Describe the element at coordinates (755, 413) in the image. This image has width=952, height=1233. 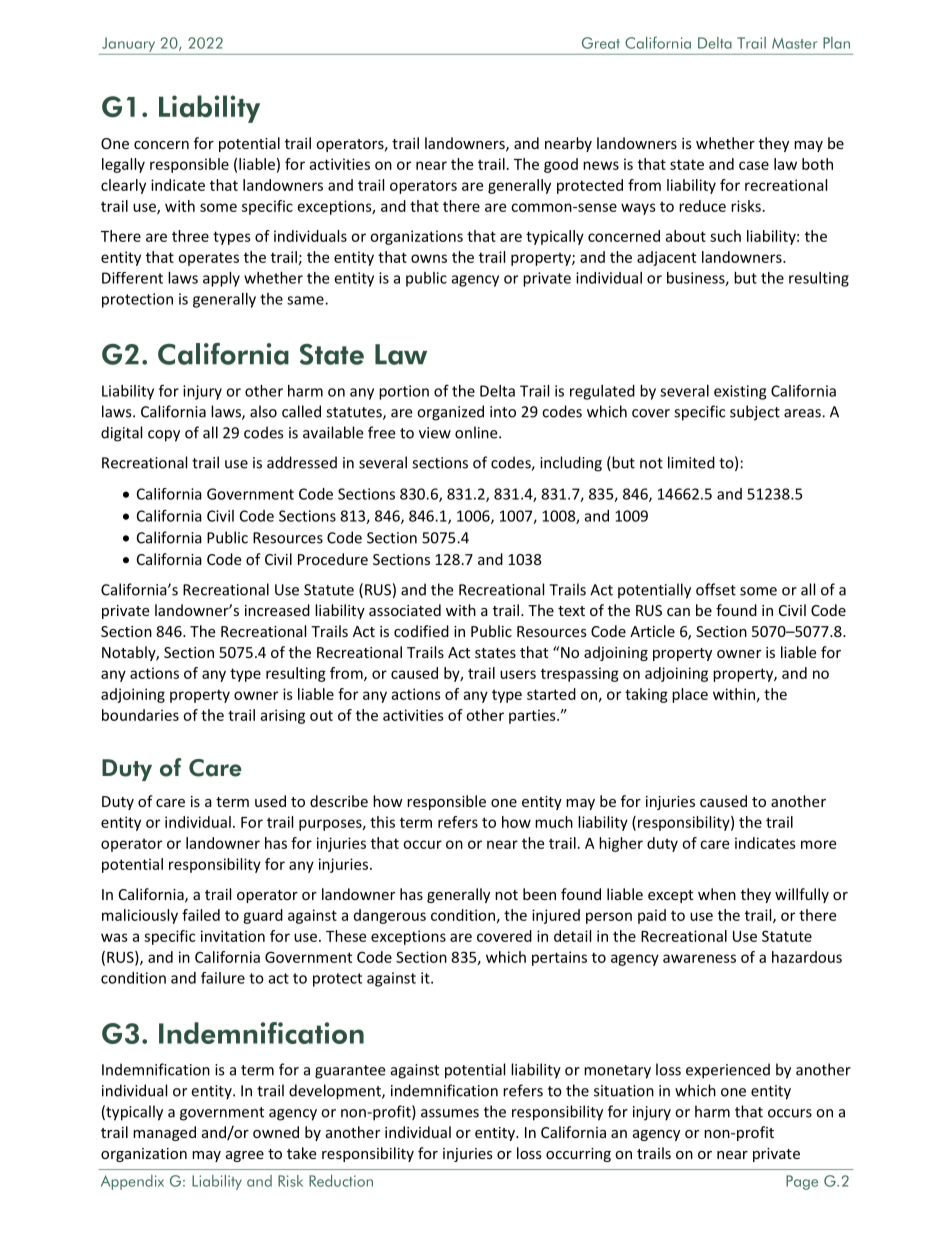
I see `subject` at that location.
